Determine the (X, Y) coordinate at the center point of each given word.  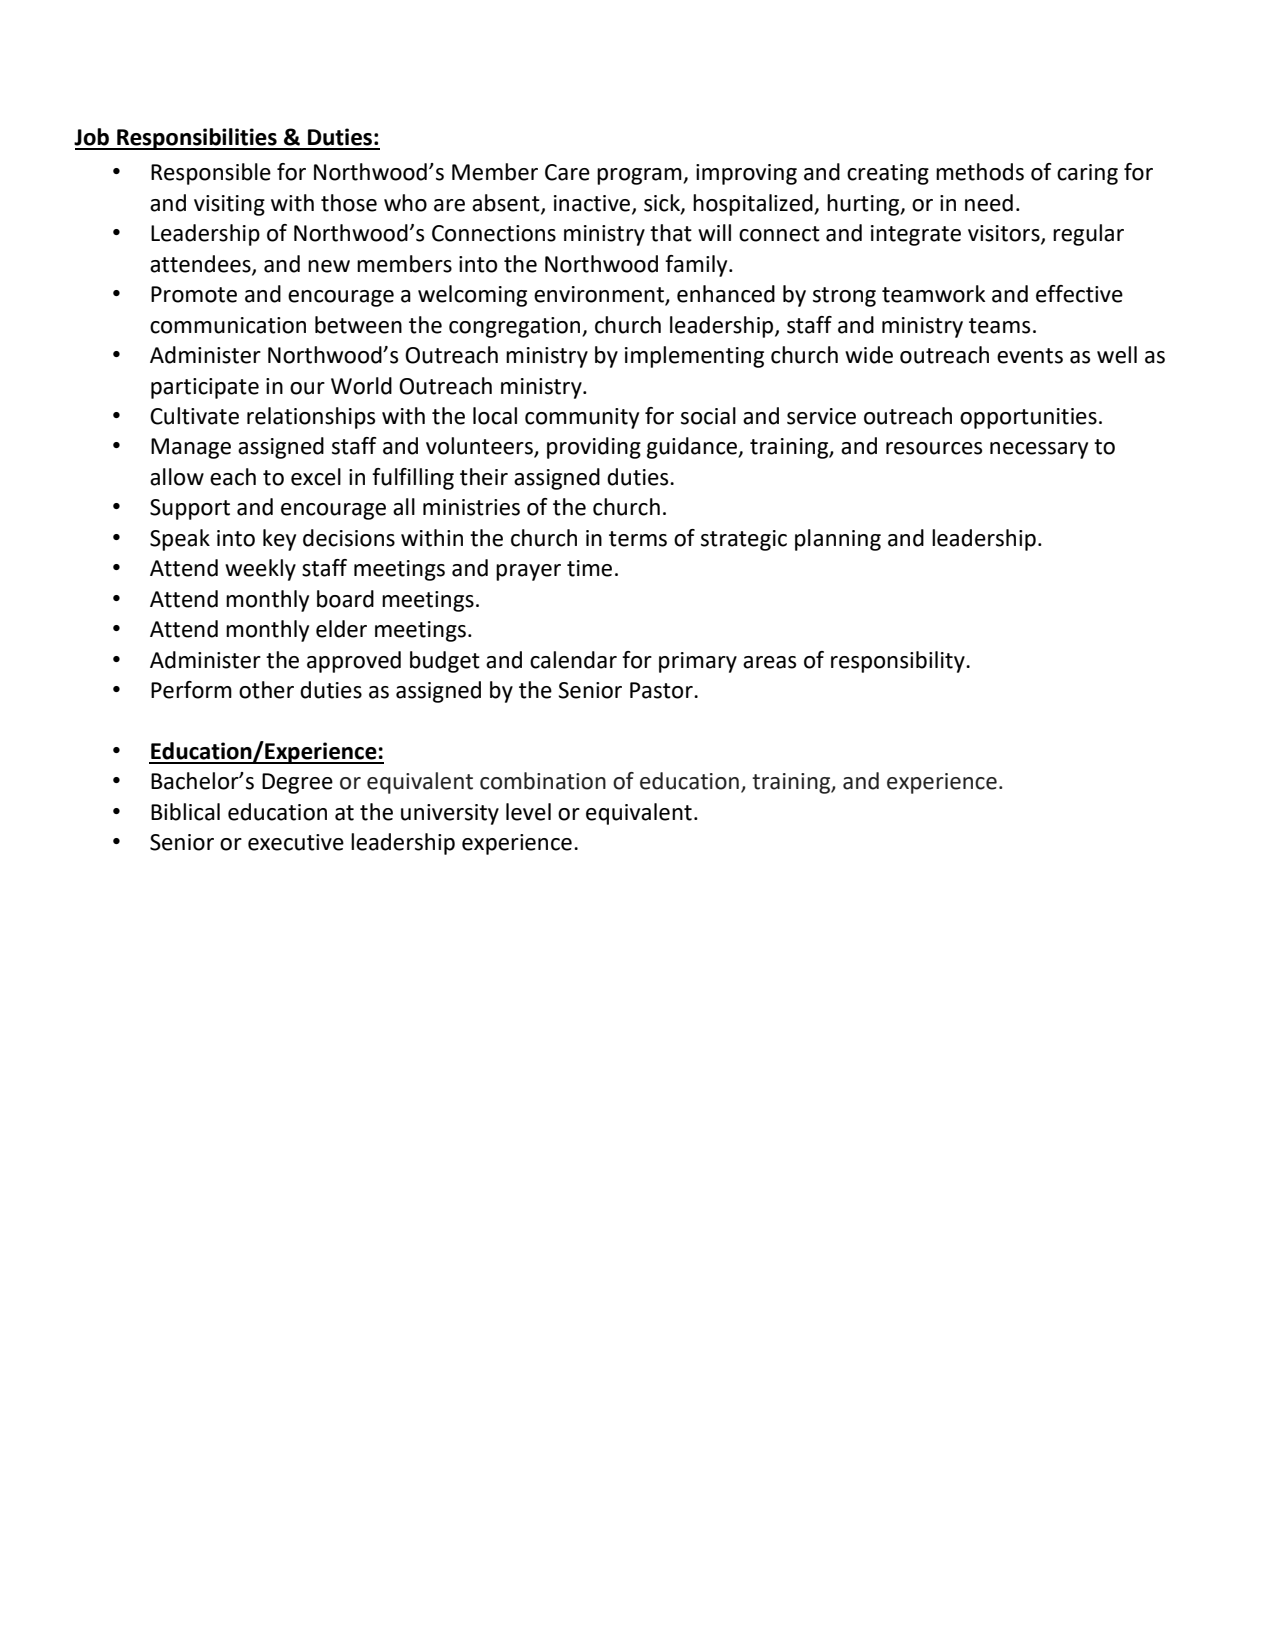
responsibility (899, 662)
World (361, 386)
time (589, 568)
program (640, 176)
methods (980, 172)
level (528, 812)
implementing (694, 357)
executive (296, 842)
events (1030, 356)
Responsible (211, 174)
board (345, 599)
